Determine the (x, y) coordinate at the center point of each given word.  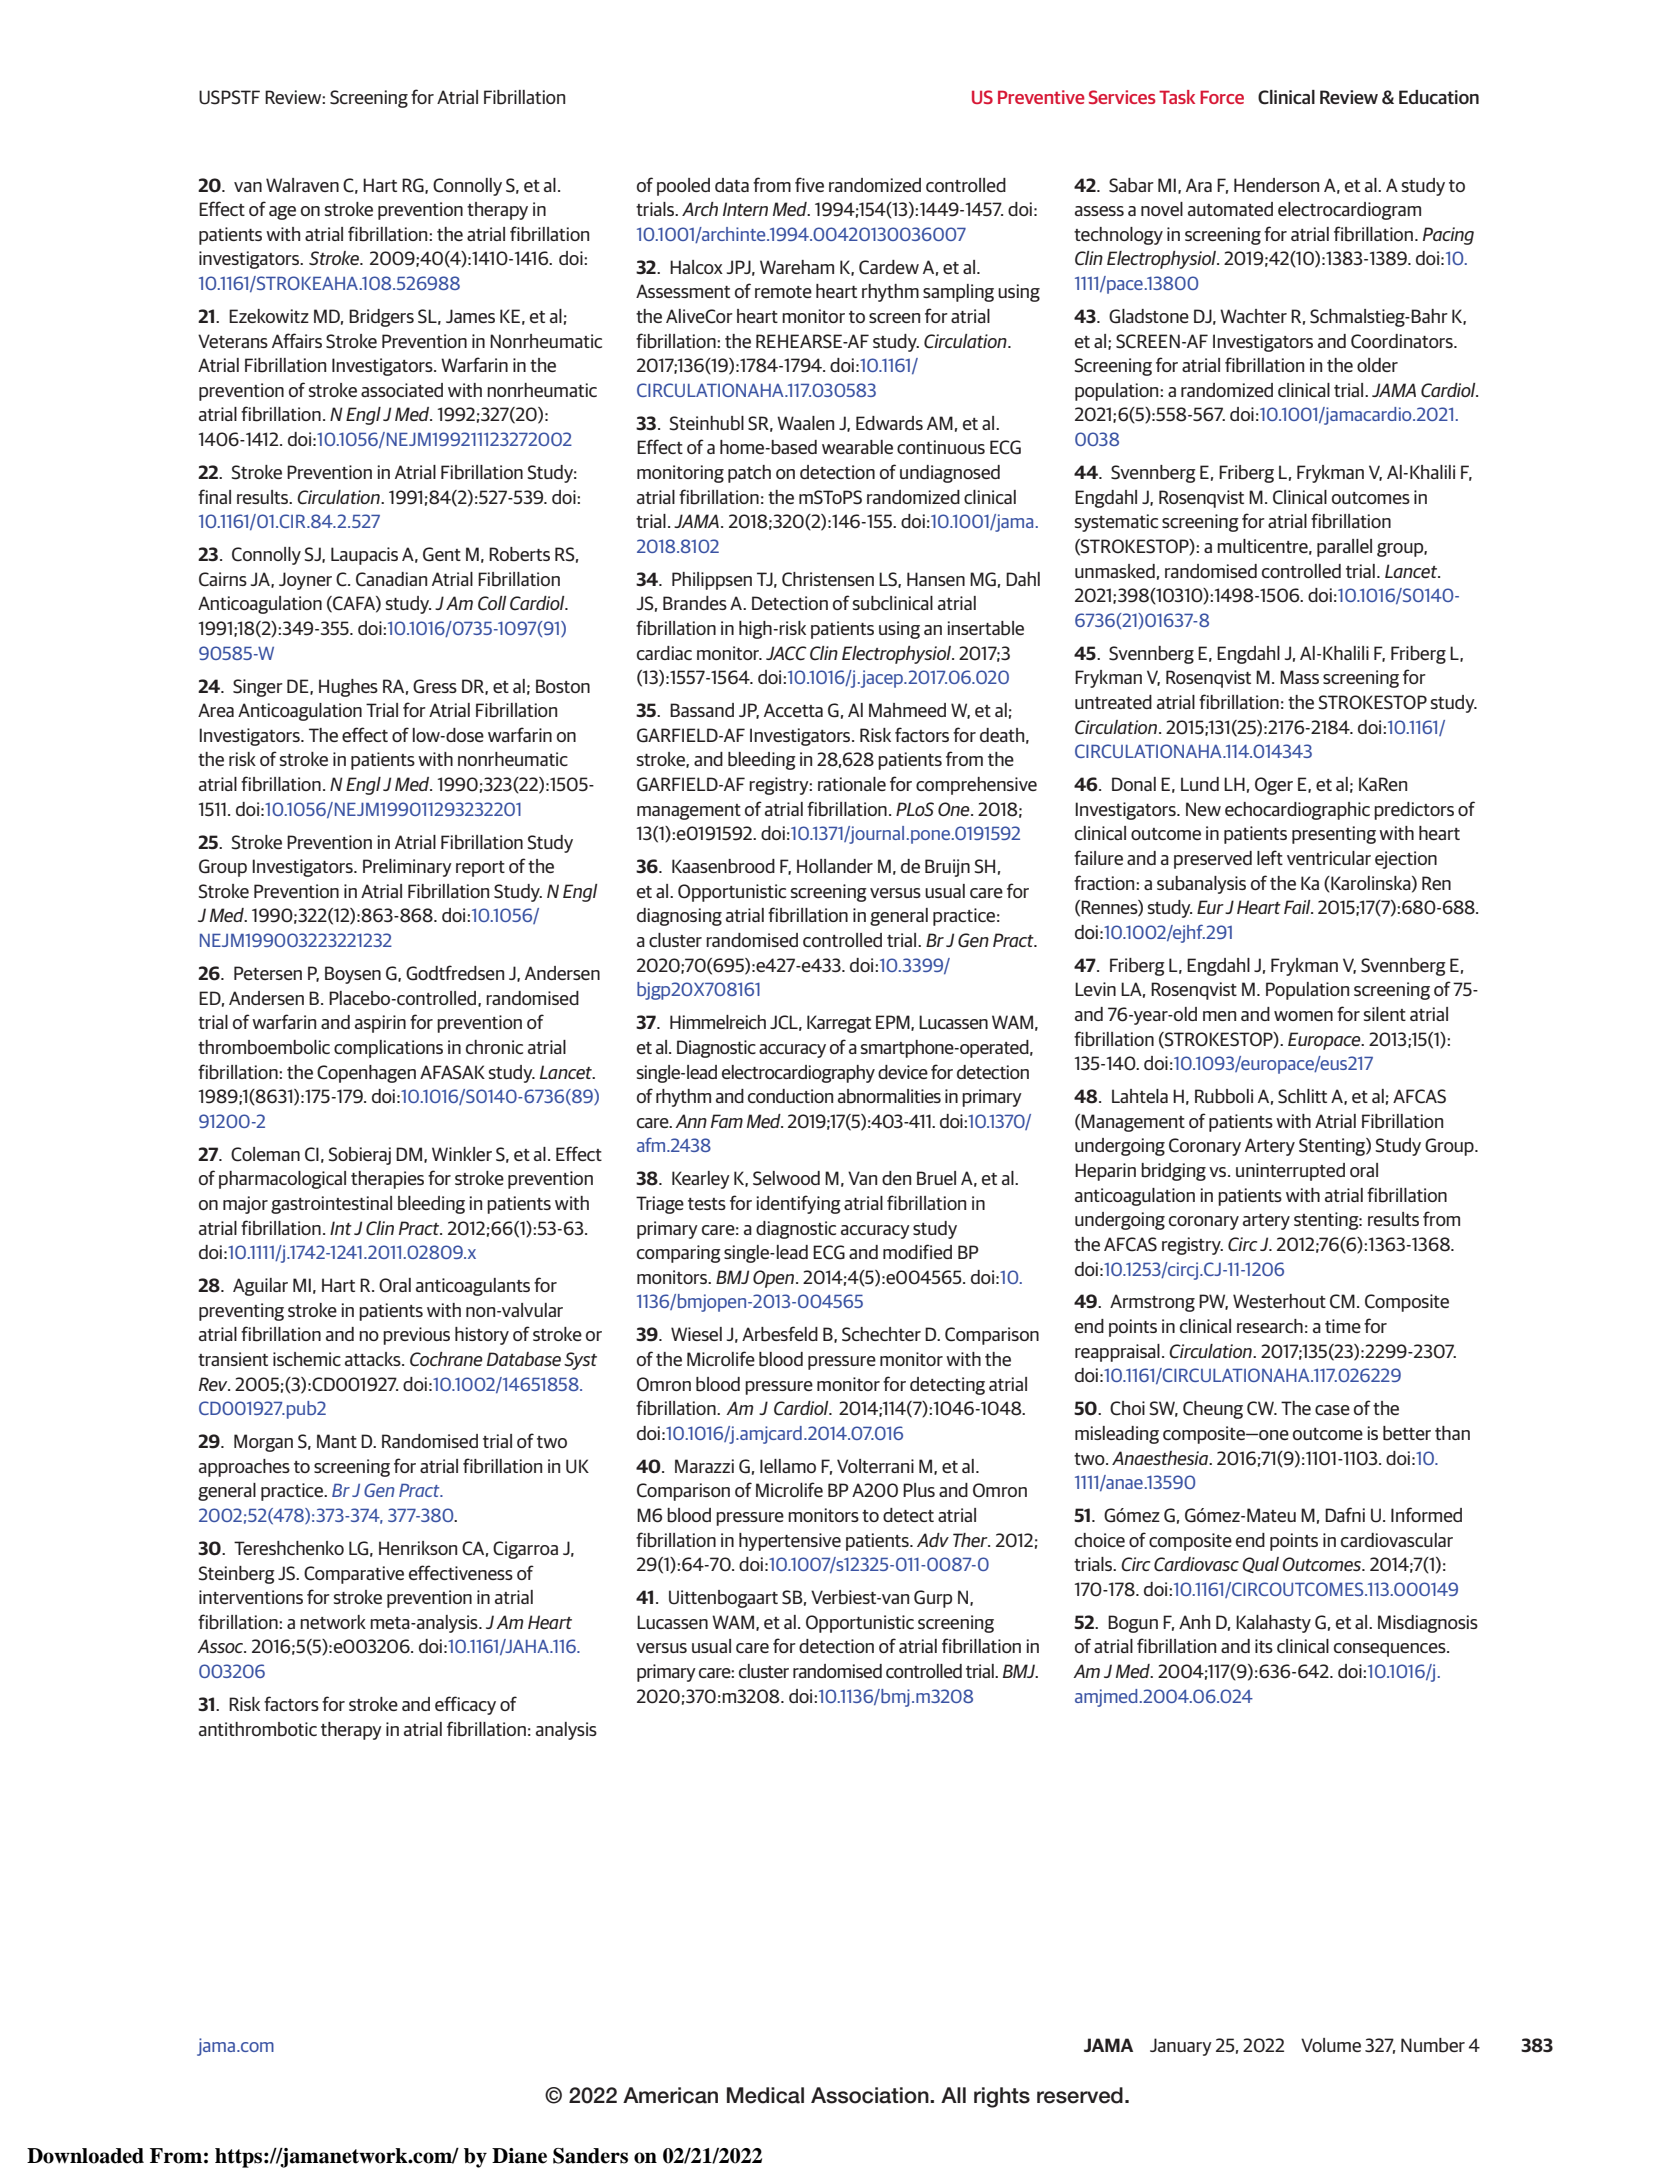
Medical (765, 2095)
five (809, 184)
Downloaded (85, 2156)
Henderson (1276, 185)
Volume (1331, 2045)
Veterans (233, 341)
